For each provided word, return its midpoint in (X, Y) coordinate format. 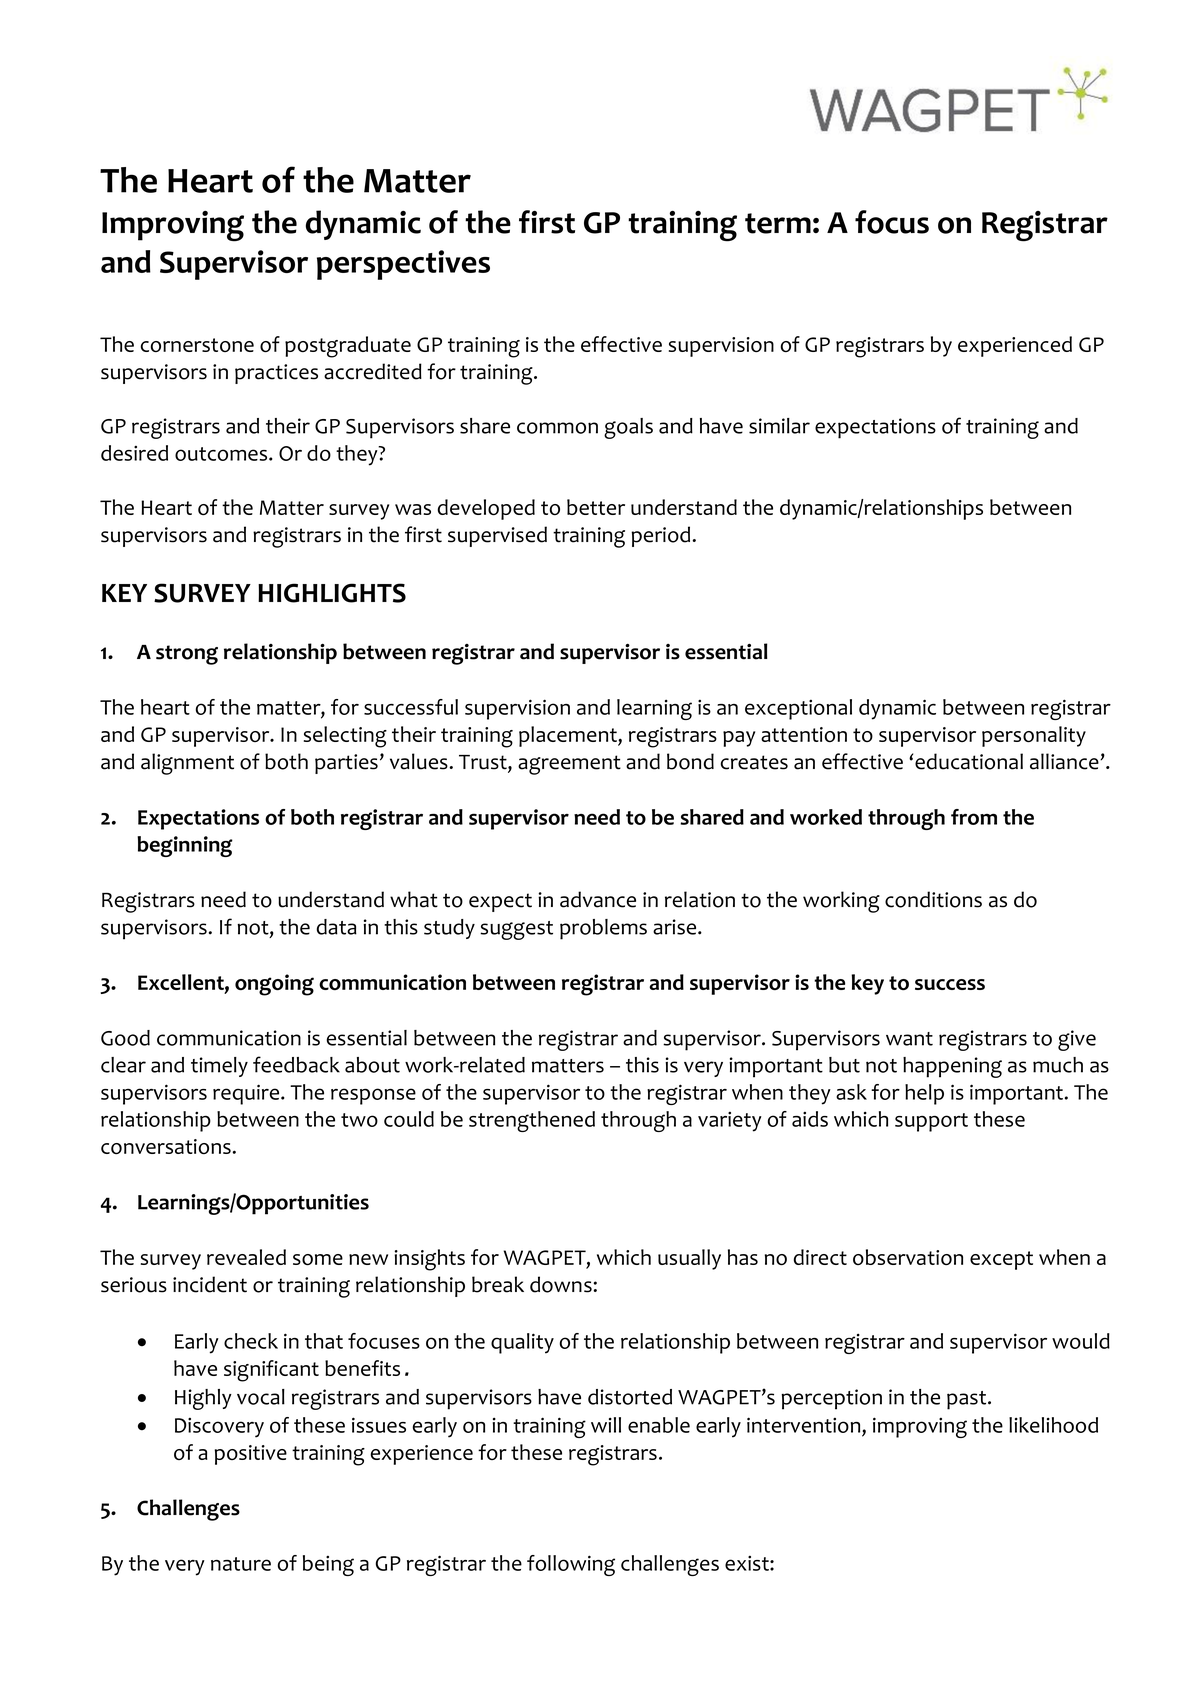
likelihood (1053, 1425)
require (247, 1094)
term (778, 223)
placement (569, 736)
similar (779, 426)
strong (187, 655)
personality (1034, 736)
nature (241, 1564)
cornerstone (197, 345)
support (931, 1122)
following (571, 1565)
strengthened (532, 1121)
